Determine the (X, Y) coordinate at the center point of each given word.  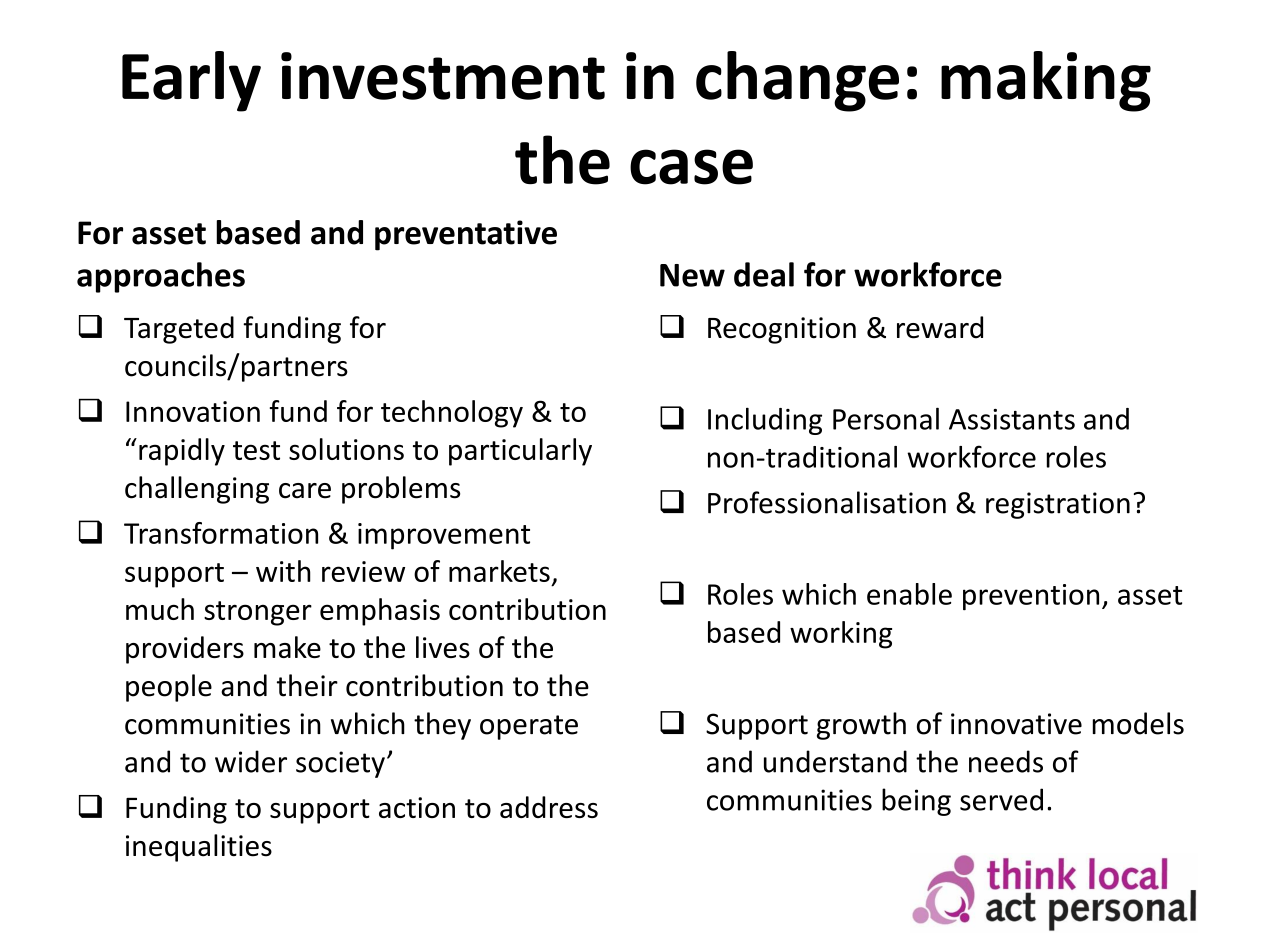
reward (940, 327)
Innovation (193, 411)
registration (1058, 505)
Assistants (1012, 419)
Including (765, 421)
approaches (161, 277)
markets (499, 571)
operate (529, 727)
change (797, 81)
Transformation (221, 533)
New (692, 275)
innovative (1016, 724)
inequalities (199, 848)
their (307, 685)
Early (191, 81)
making (1046, 81)
